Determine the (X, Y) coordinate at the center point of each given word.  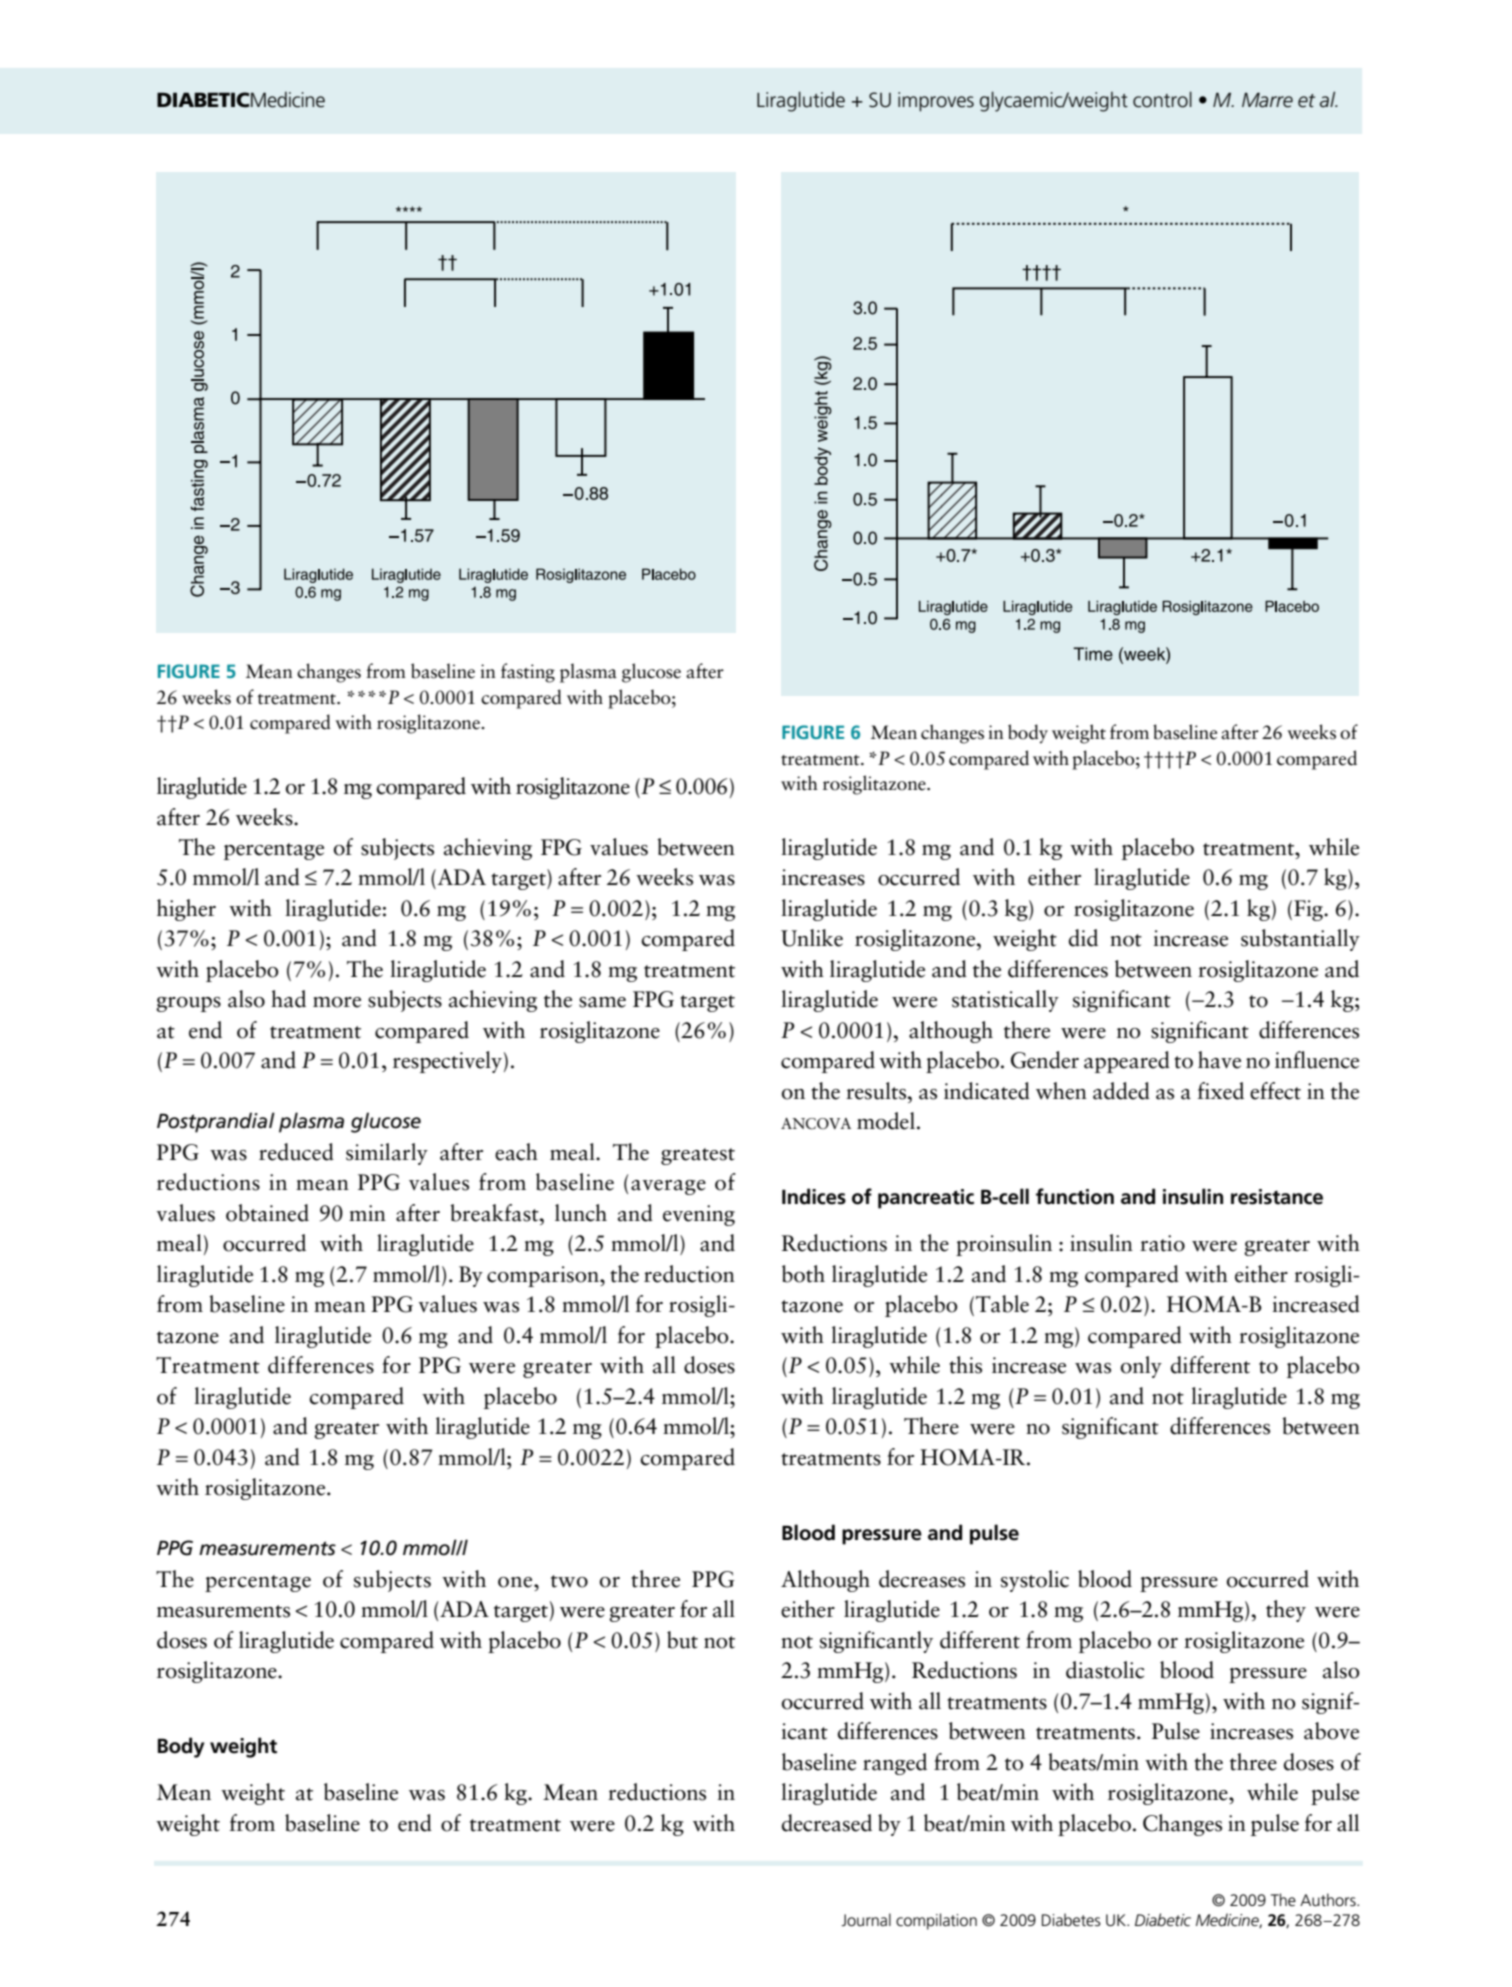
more (337, 1002)
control (1162, 99)
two (569, 1581)
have (1219, 1060)
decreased (827, 1823)
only (1141, 1367)
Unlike (812, 938)
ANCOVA (816, 1124)
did (1083, 938)
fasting (528, 673)
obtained (267, 1213)
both (803, 1274)
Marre (1267, 100)
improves (936, 102)
